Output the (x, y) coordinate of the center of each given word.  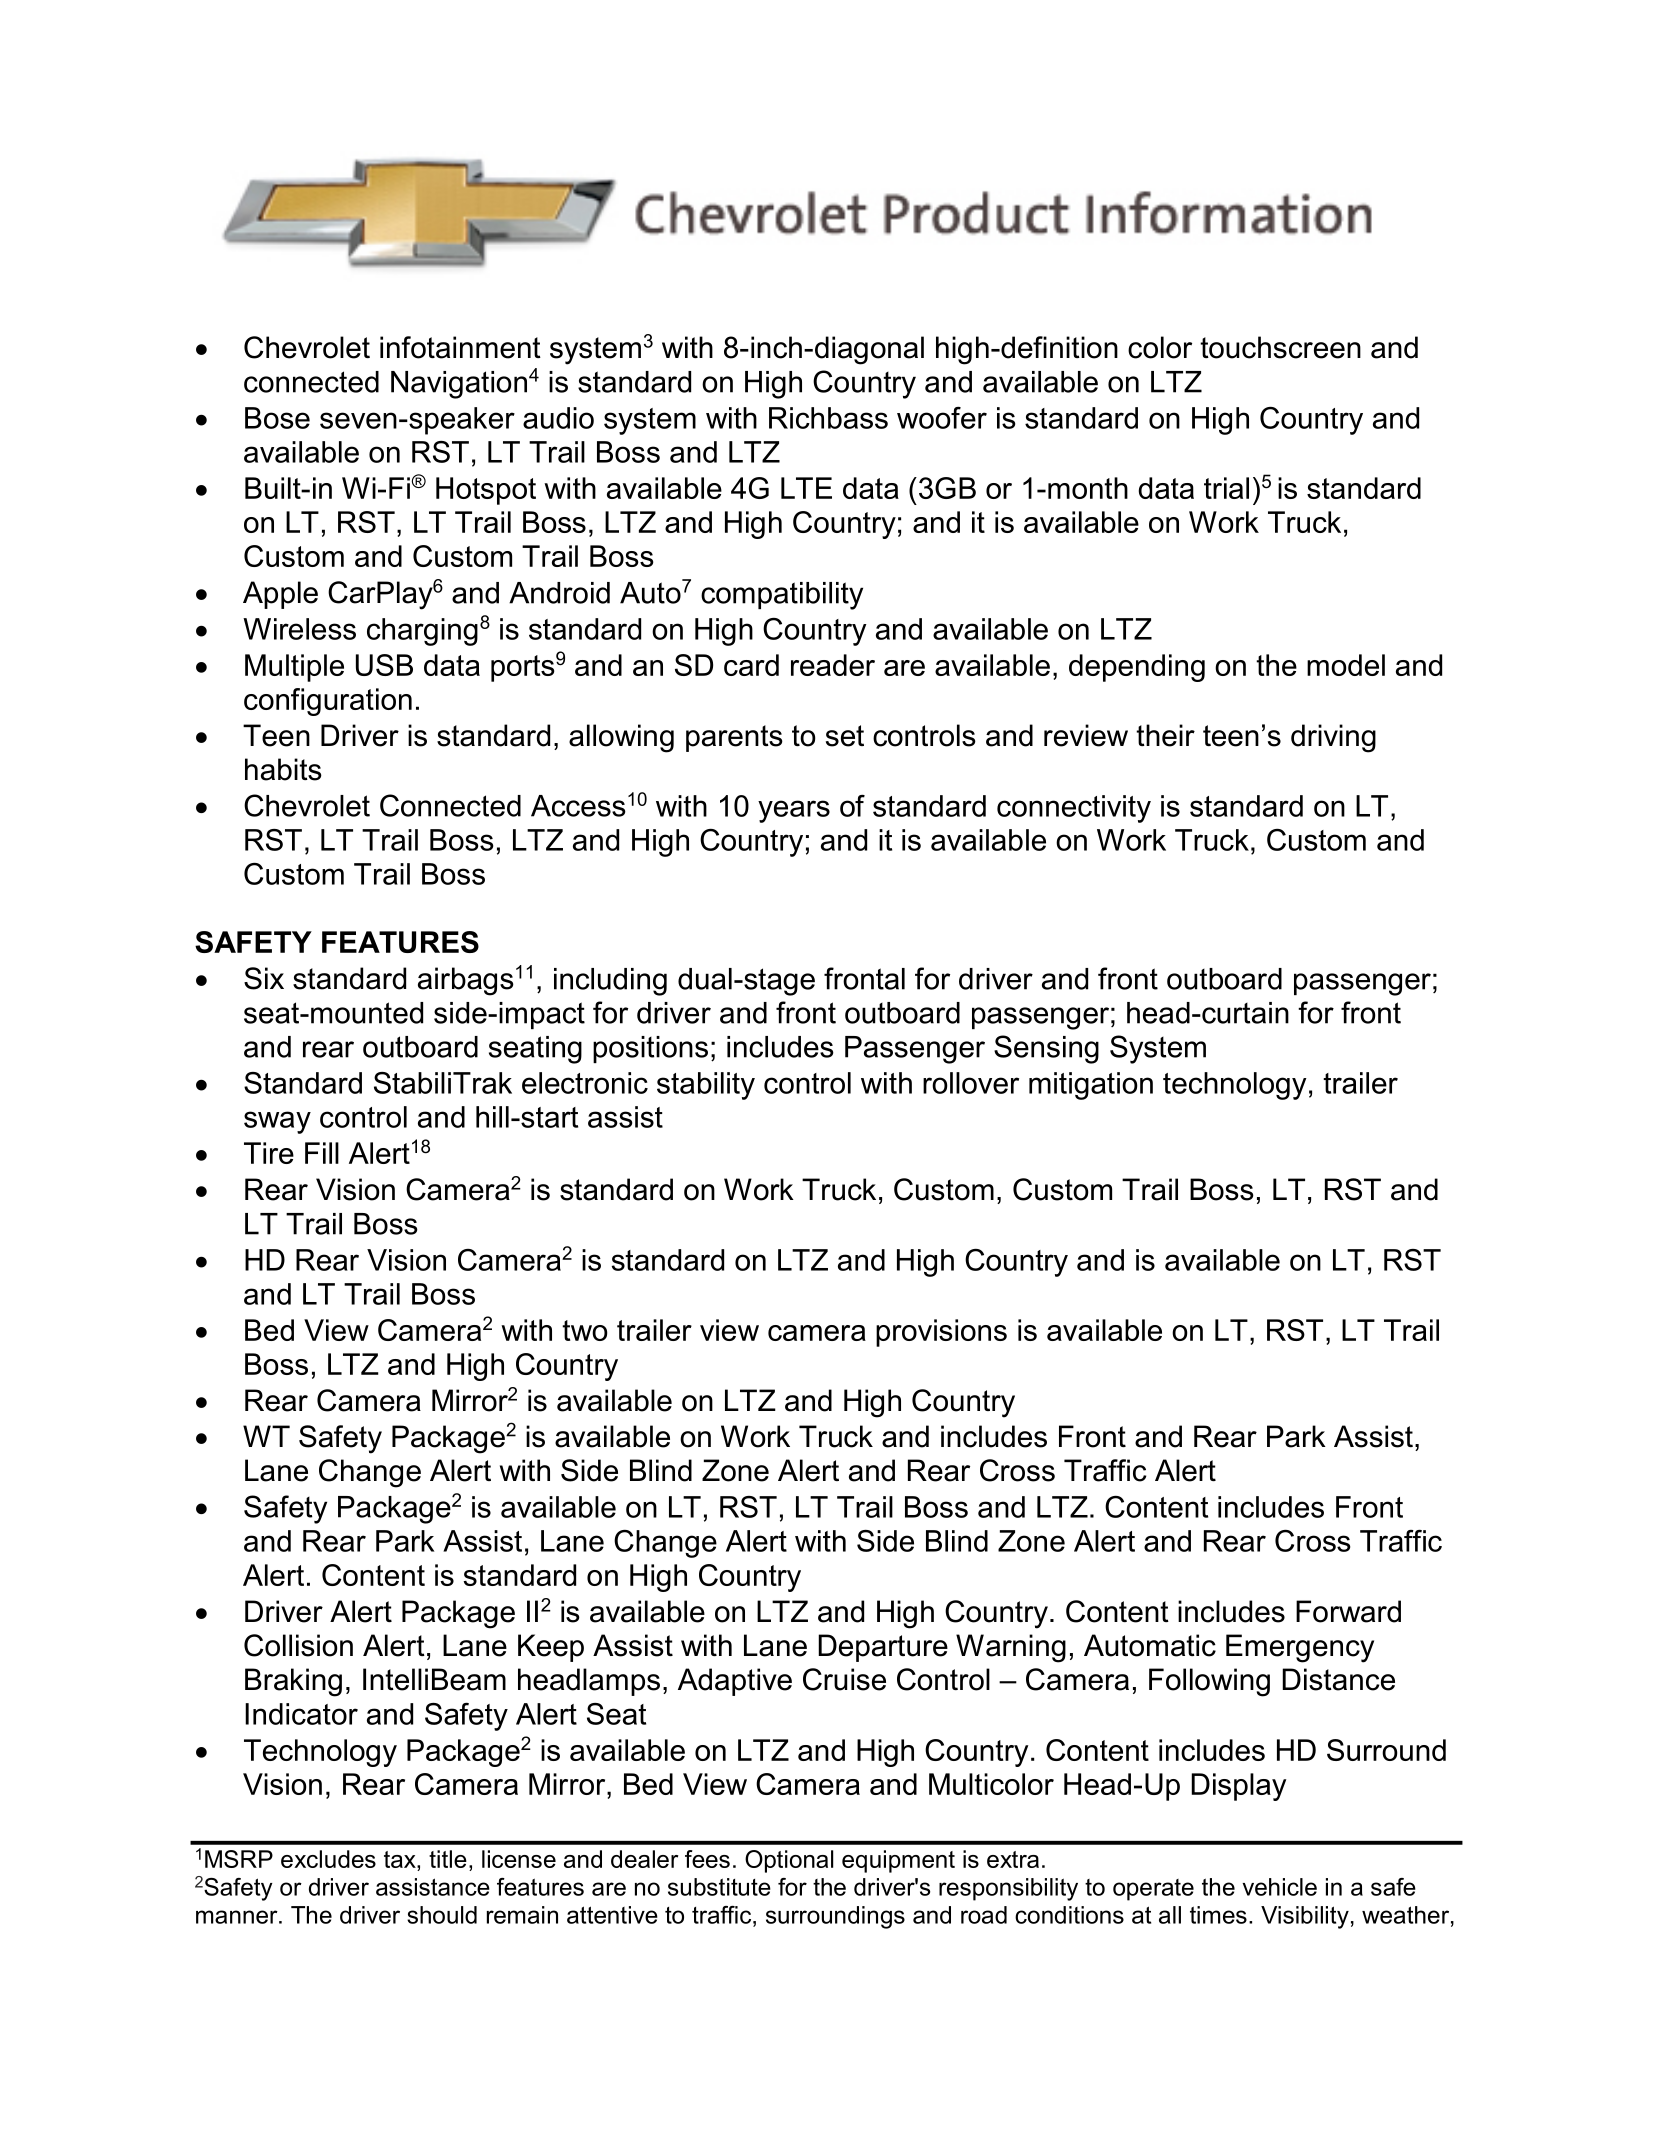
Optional (789, 1861)
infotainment (460, 347)
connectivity (1074, 809)
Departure (883, 1648)
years (794, 811)
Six (264, 978)
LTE (806, 488)
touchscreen (1280, 347)
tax (401, 1859)
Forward (1348, 1611)
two (585, 1330)
